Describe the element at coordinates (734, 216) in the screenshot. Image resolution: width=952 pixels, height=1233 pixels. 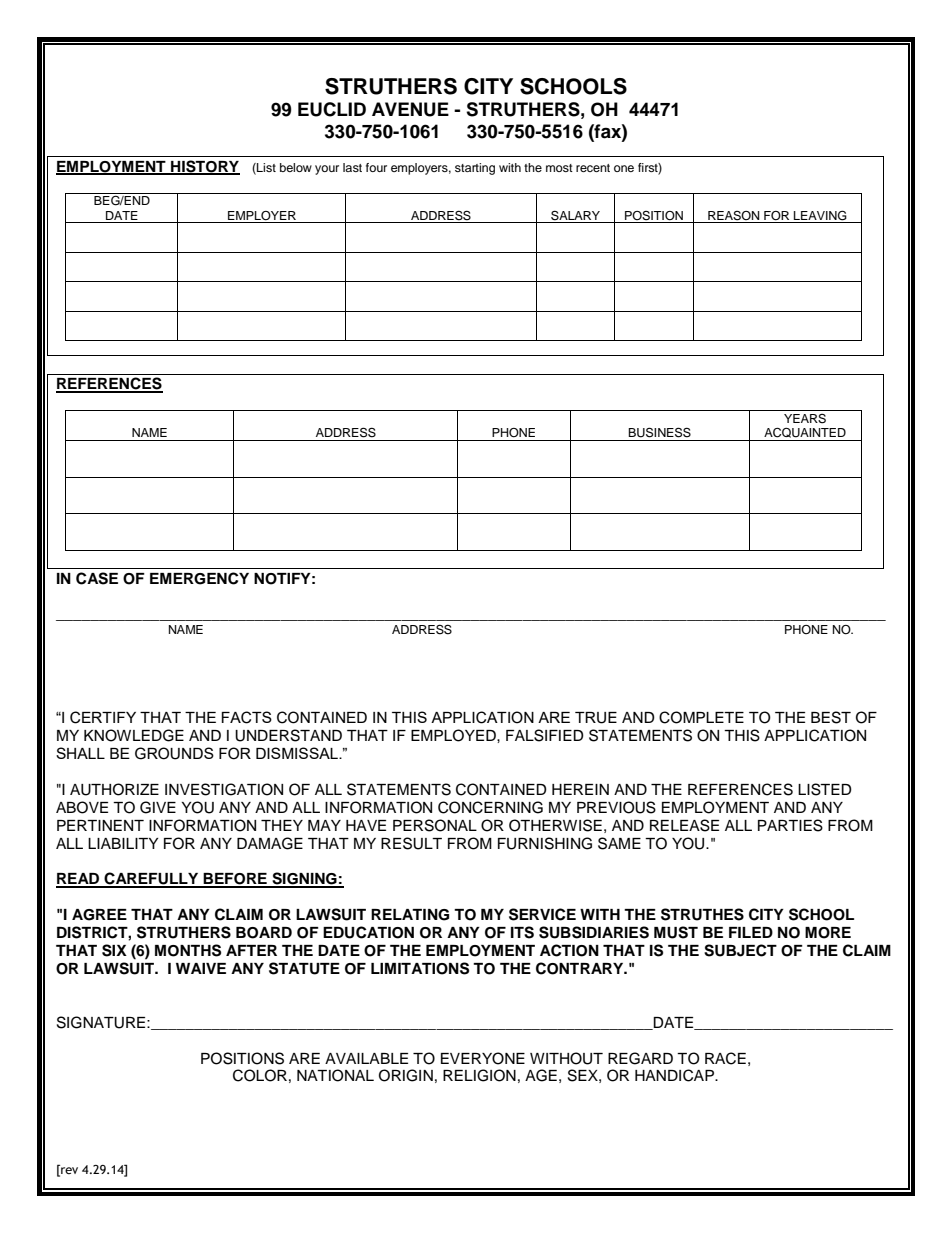
I see `REASON` at that location.
